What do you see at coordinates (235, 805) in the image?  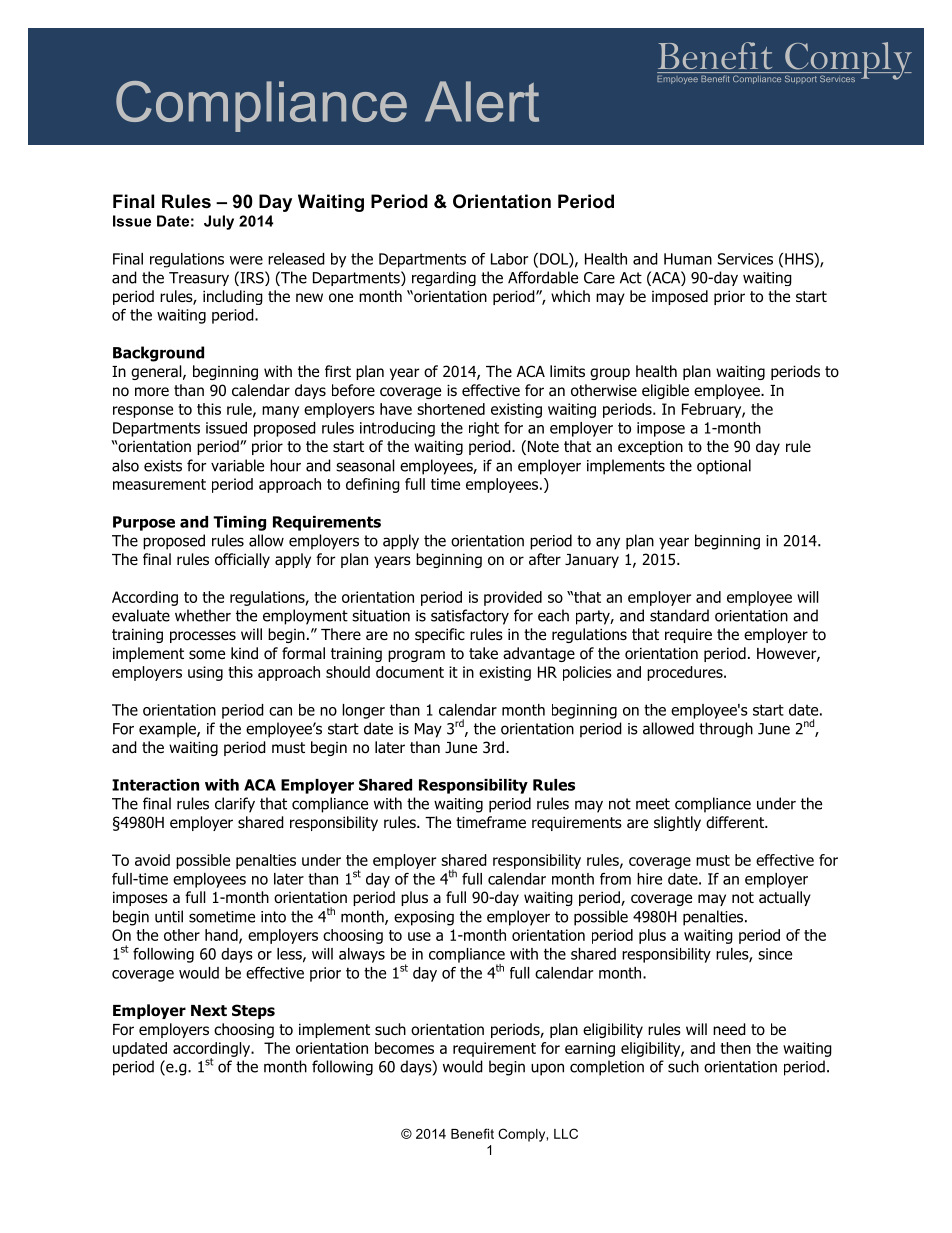 I see `clarify` at bounding box center [235, 805].
